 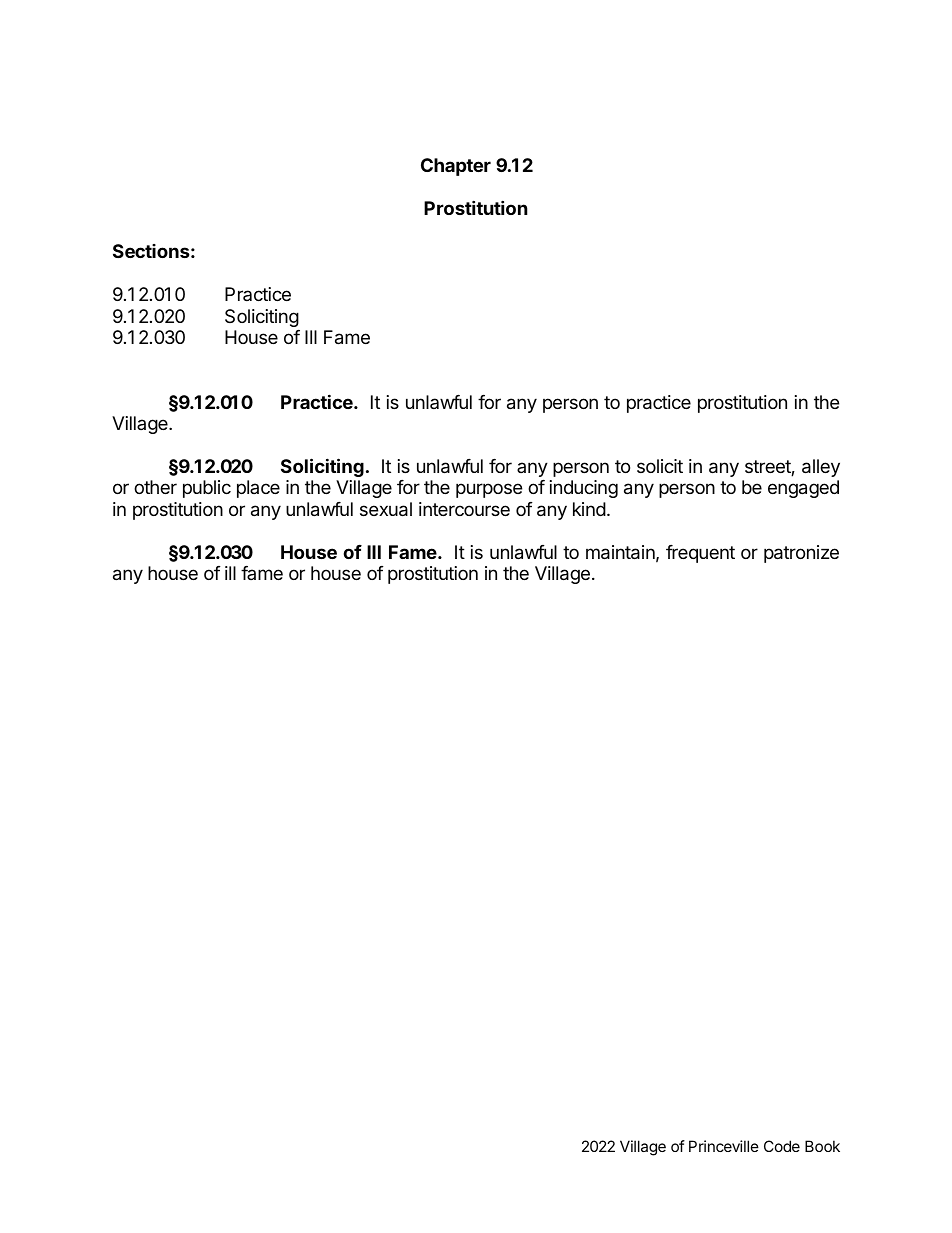 What do you see at coordinates (821, 468) in the screenshot?
I see `alley` at bounding box center [821, 468].
